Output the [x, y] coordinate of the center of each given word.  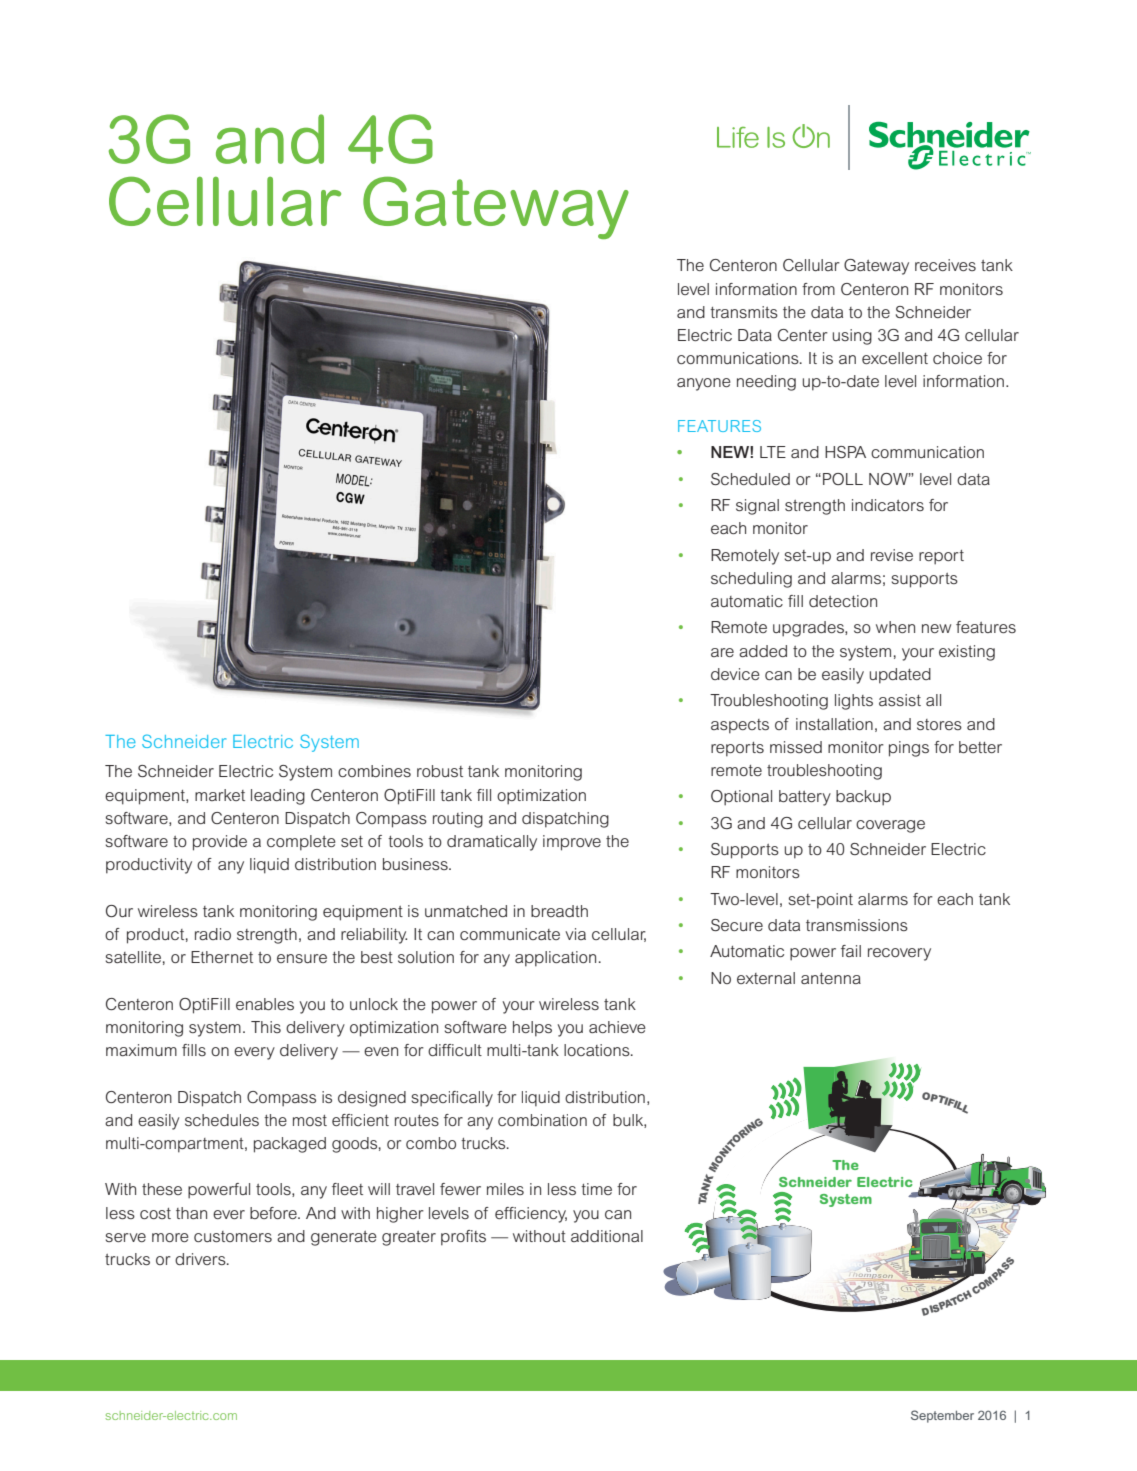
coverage [890, 826]
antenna [831, 978]
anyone [704, 384]
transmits [744, 312]
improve [572, 843]
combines [374, 771]
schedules [222, 1120]
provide [220, 843]
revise [892, 555]
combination [542, 1120]
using [852, 337]
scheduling [751, 580]
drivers [201, 1259]
